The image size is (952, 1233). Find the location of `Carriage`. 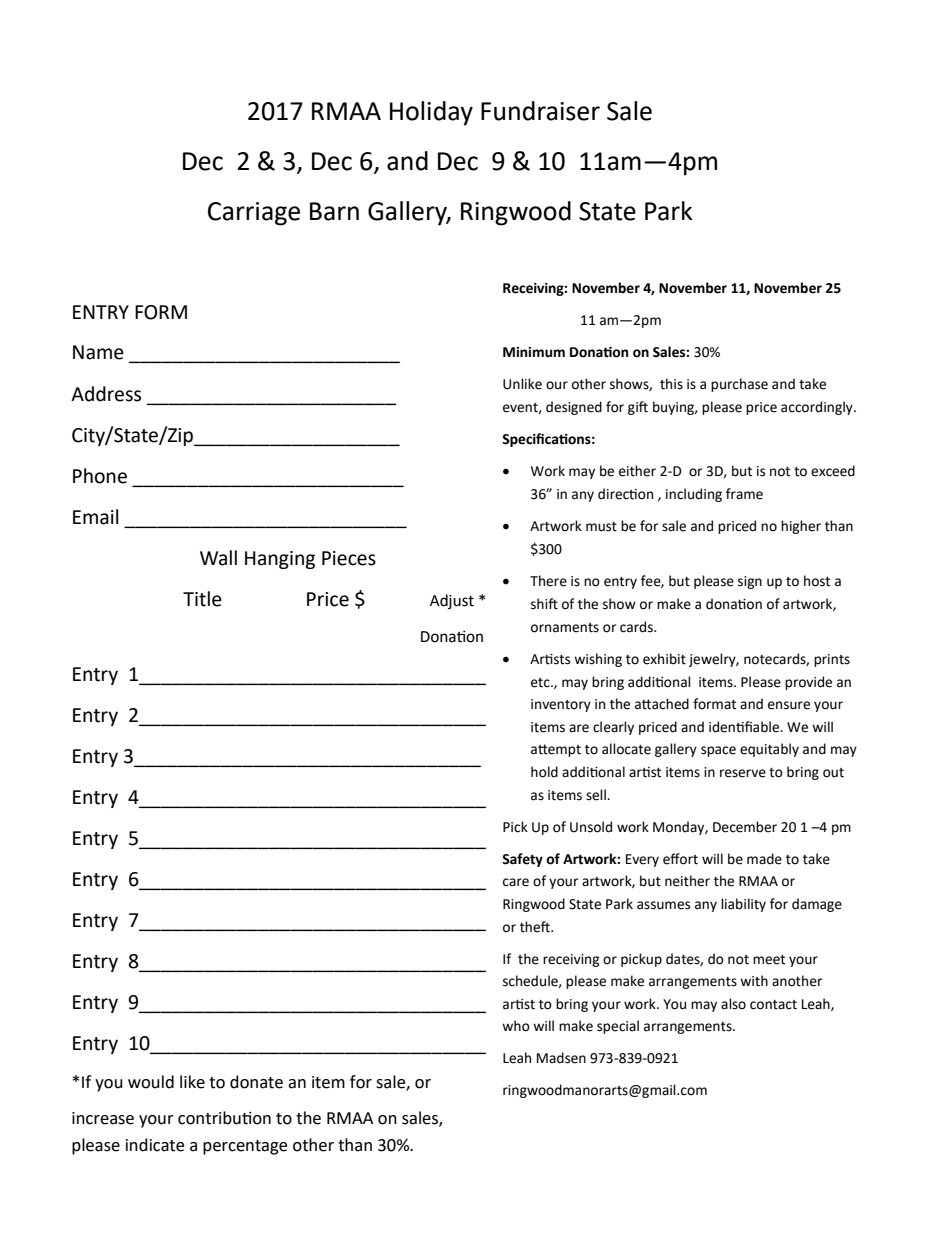

Carriage is located at coordinates (254, 214).
